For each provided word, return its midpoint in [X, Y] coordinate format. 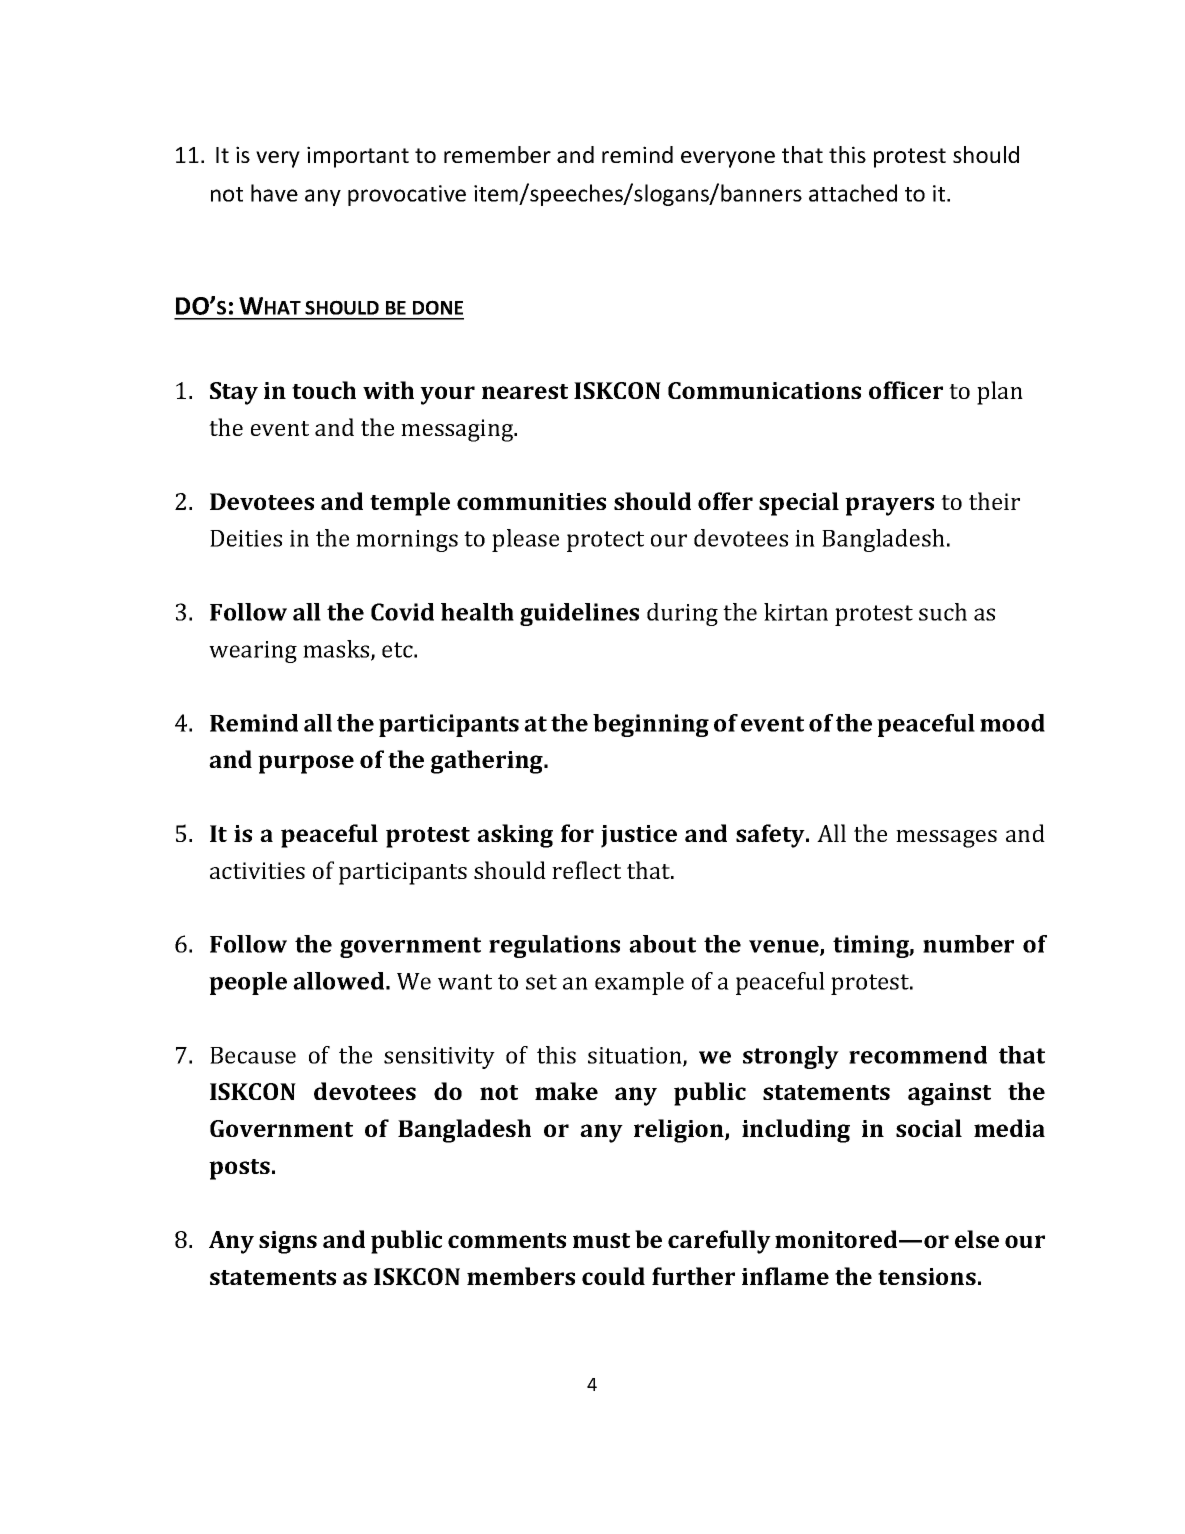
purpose [306, 764]
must [601, 1240]
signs [288, 1242]
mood [1012, 723]
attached [853, 193]
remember [497, 154]
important [358, 157]
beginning [651, 725]
